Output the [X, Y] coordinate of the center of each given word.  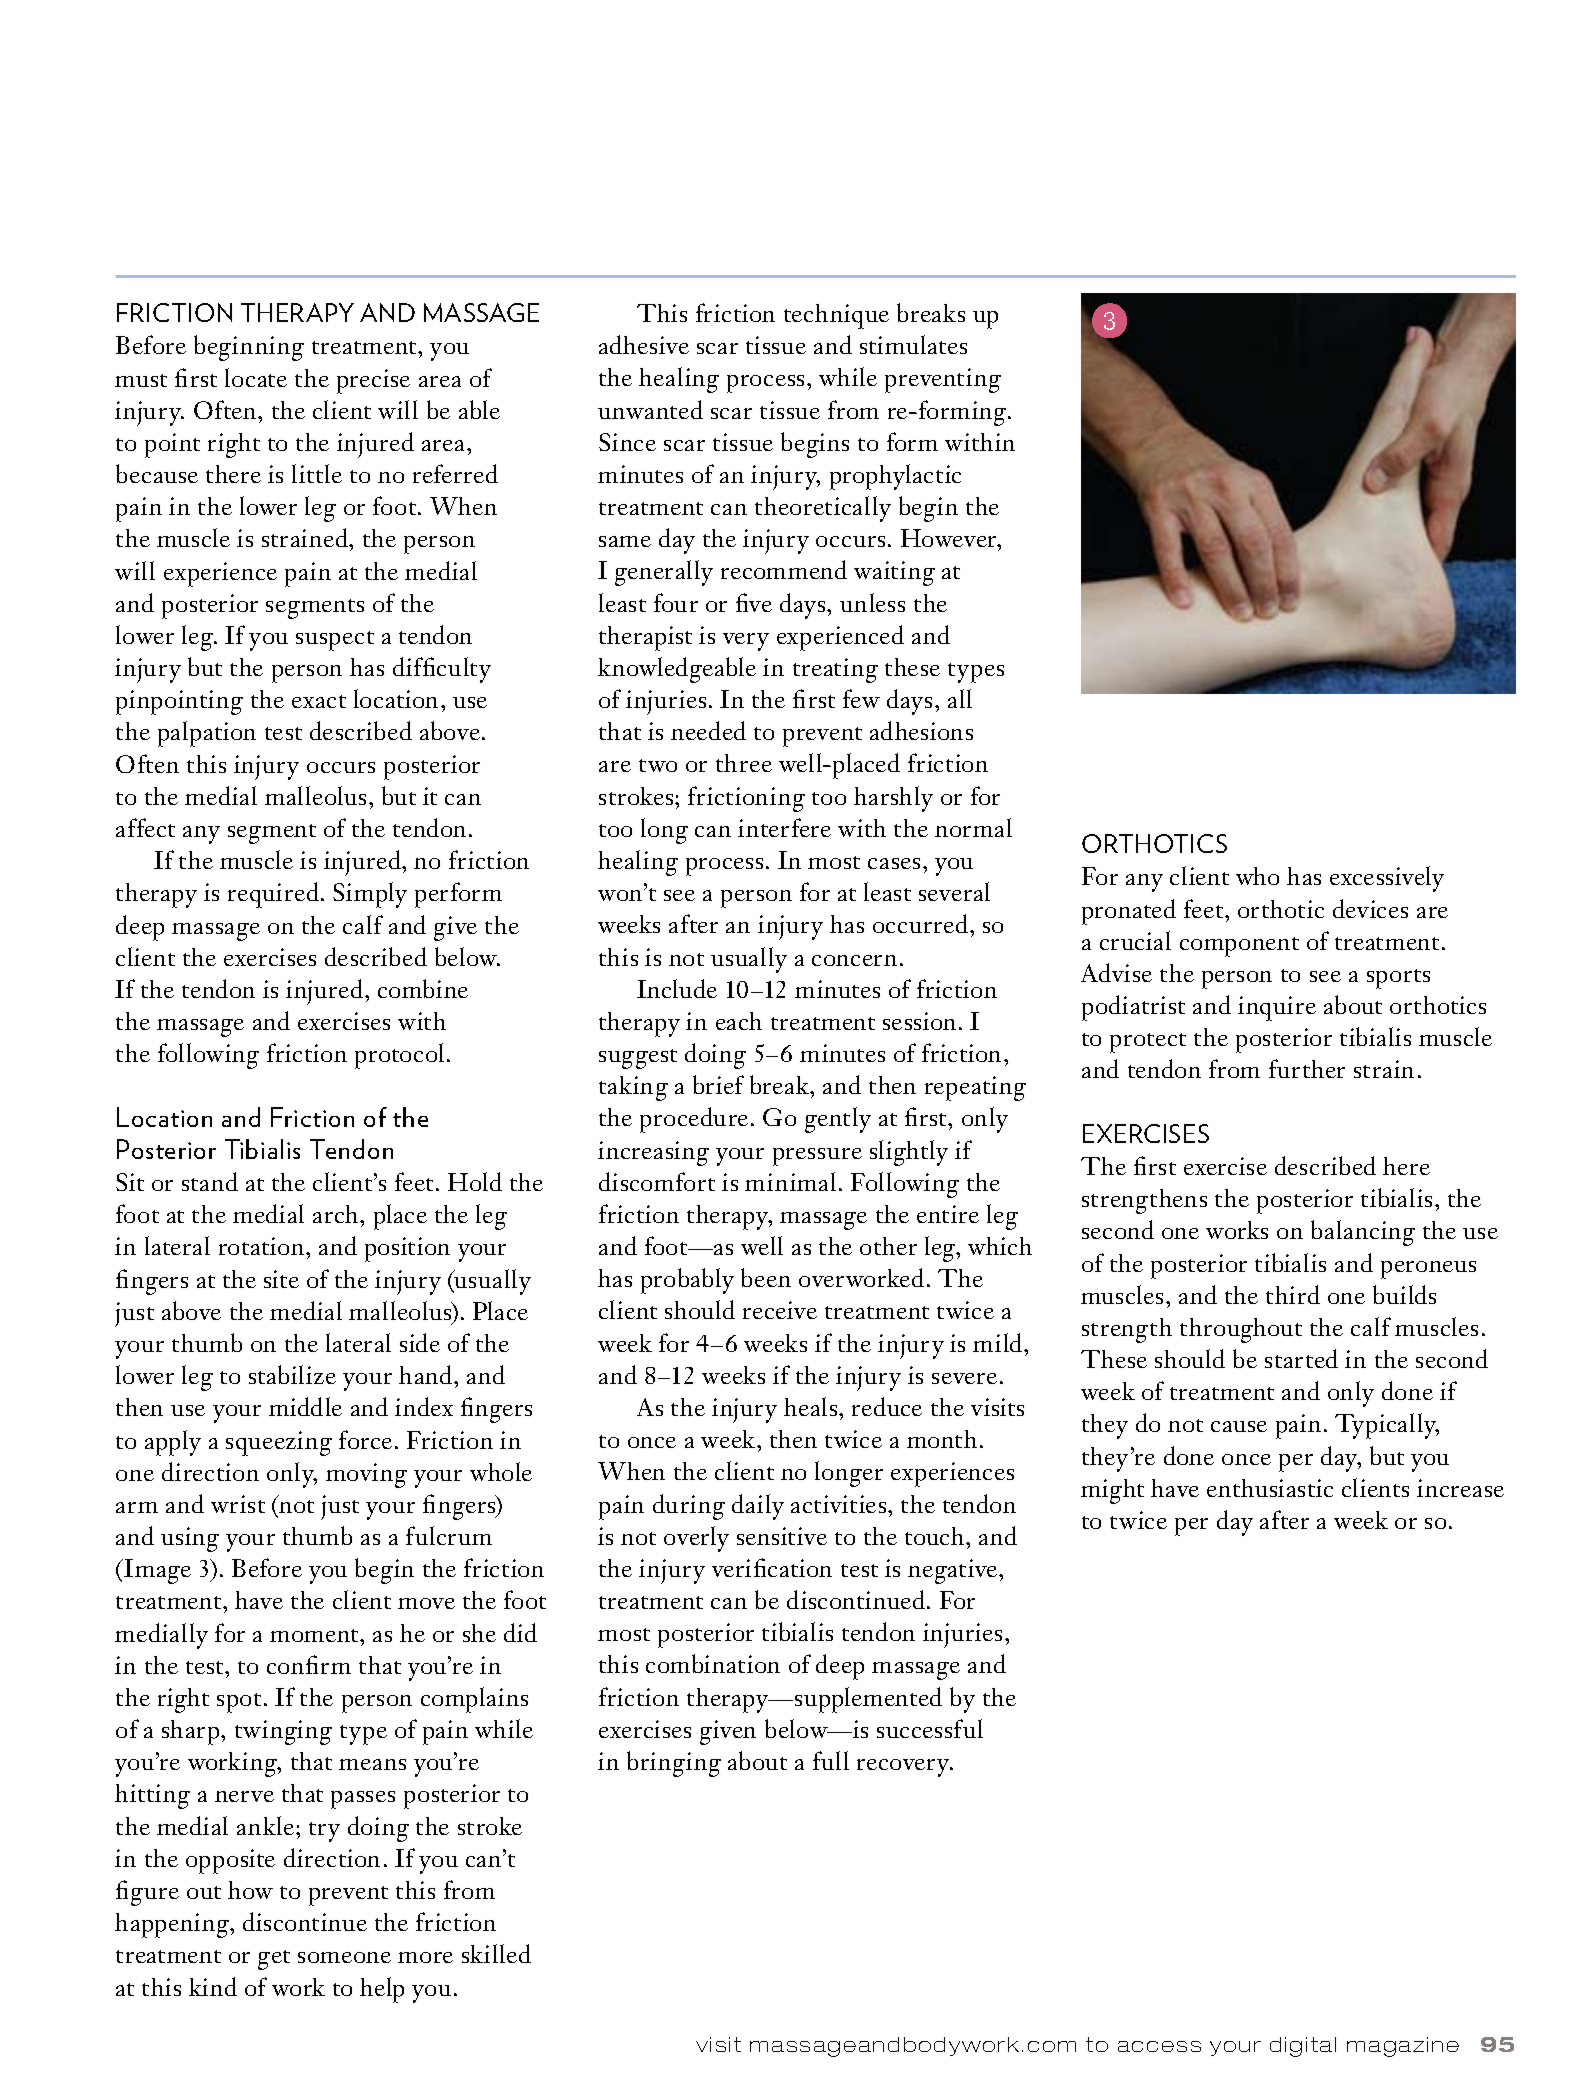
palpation [207, 734]
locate [256, 377]
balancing [1363, 1233]
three [744, 763]
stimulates [913, 344]
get [274, 1960]
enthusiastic [1270, 1488]
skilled [496, 1953]
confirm [309, 1664]
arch [337, 1214]
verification [772, 1567]
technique [836, 316]
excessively [1387, 879]
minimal [790, 1181]
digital [1303, 2047]
